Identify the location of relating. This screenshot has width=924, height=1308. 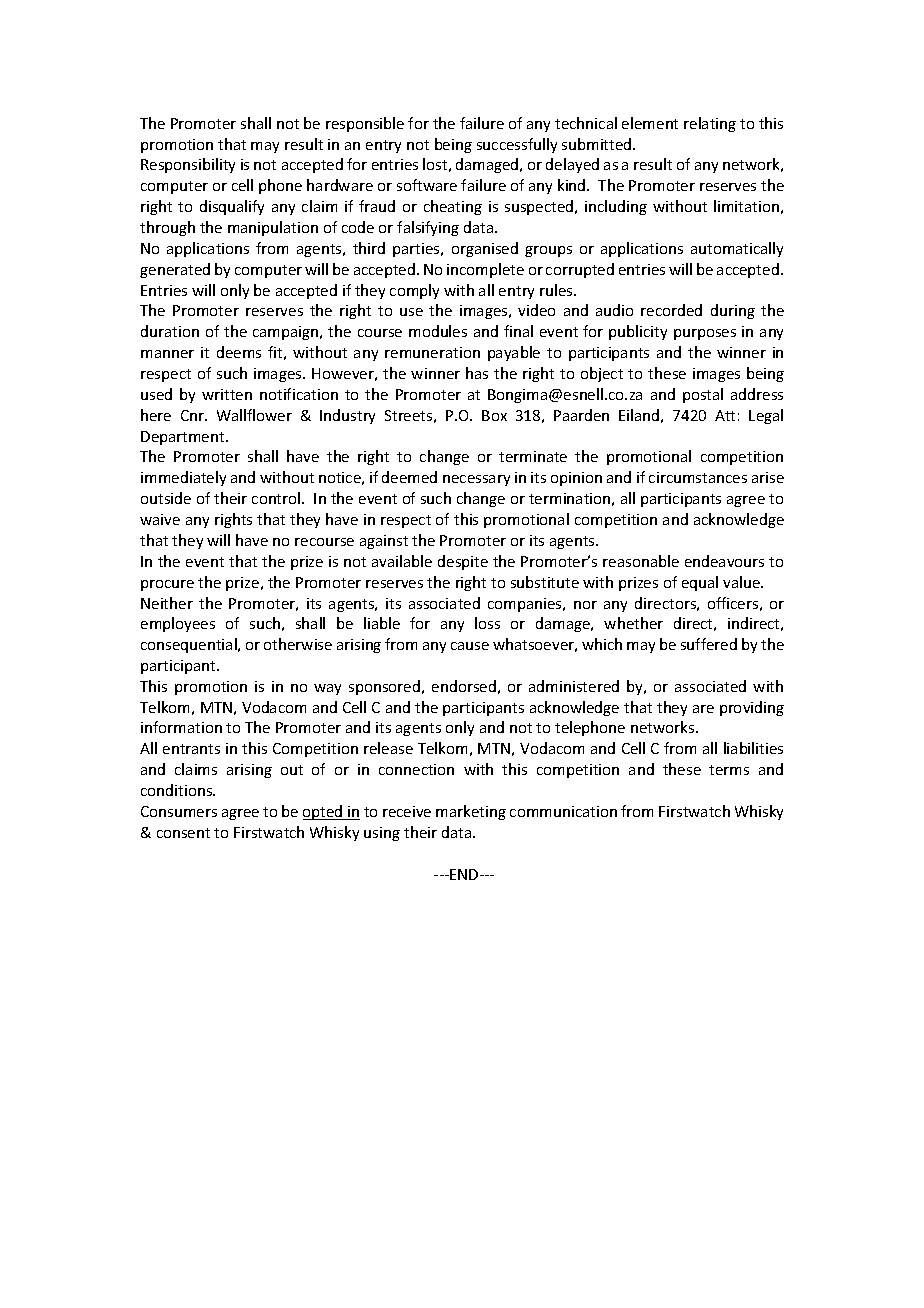
(710, 124).
